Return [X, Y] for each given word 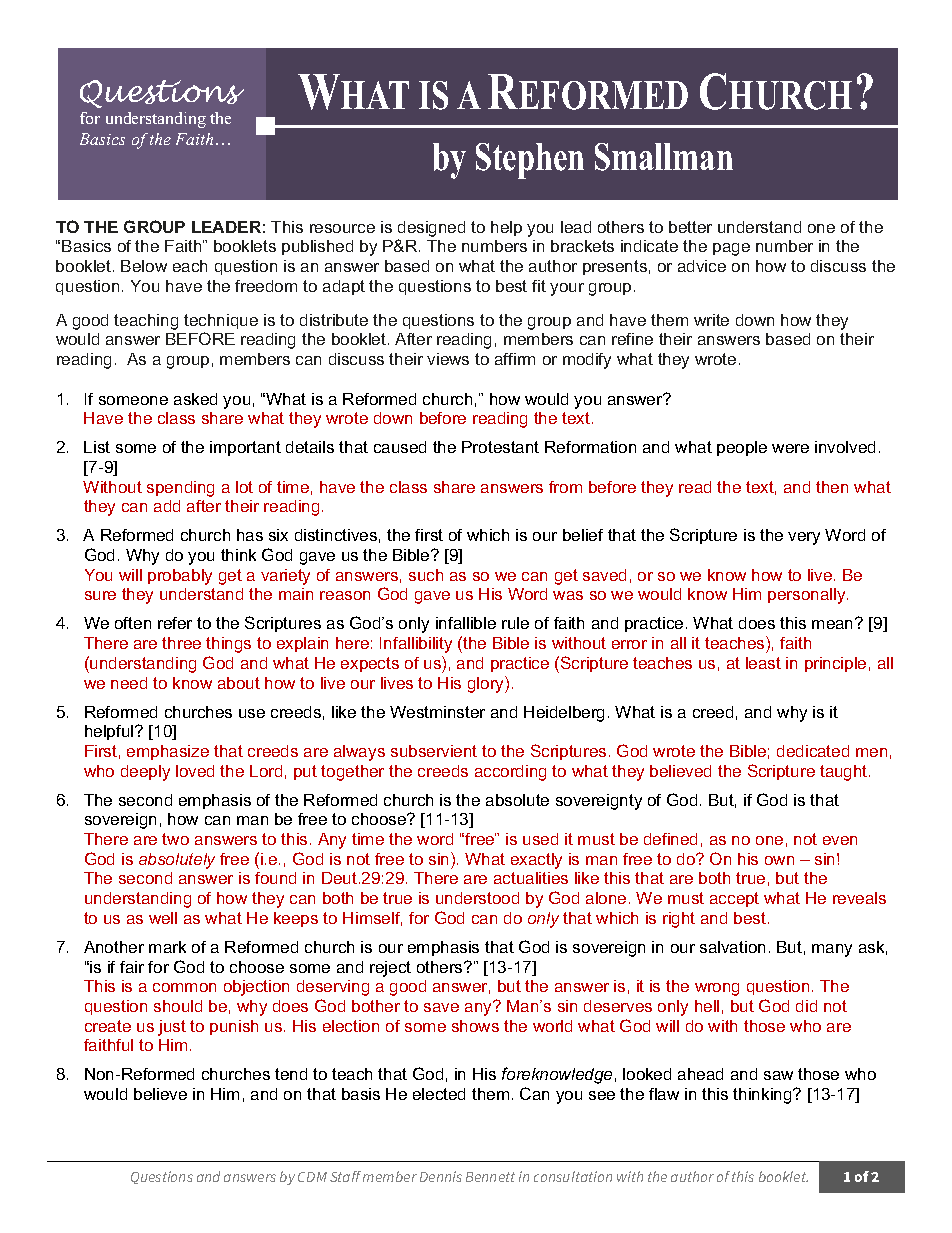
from [565, 487]
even [840, 840]
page [731, 249]
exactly [536, 861]
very [804, 538]
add [167, 506]
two [175, 839]
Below [144, 266]
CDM [312, 1177]
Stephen [530, 161]
